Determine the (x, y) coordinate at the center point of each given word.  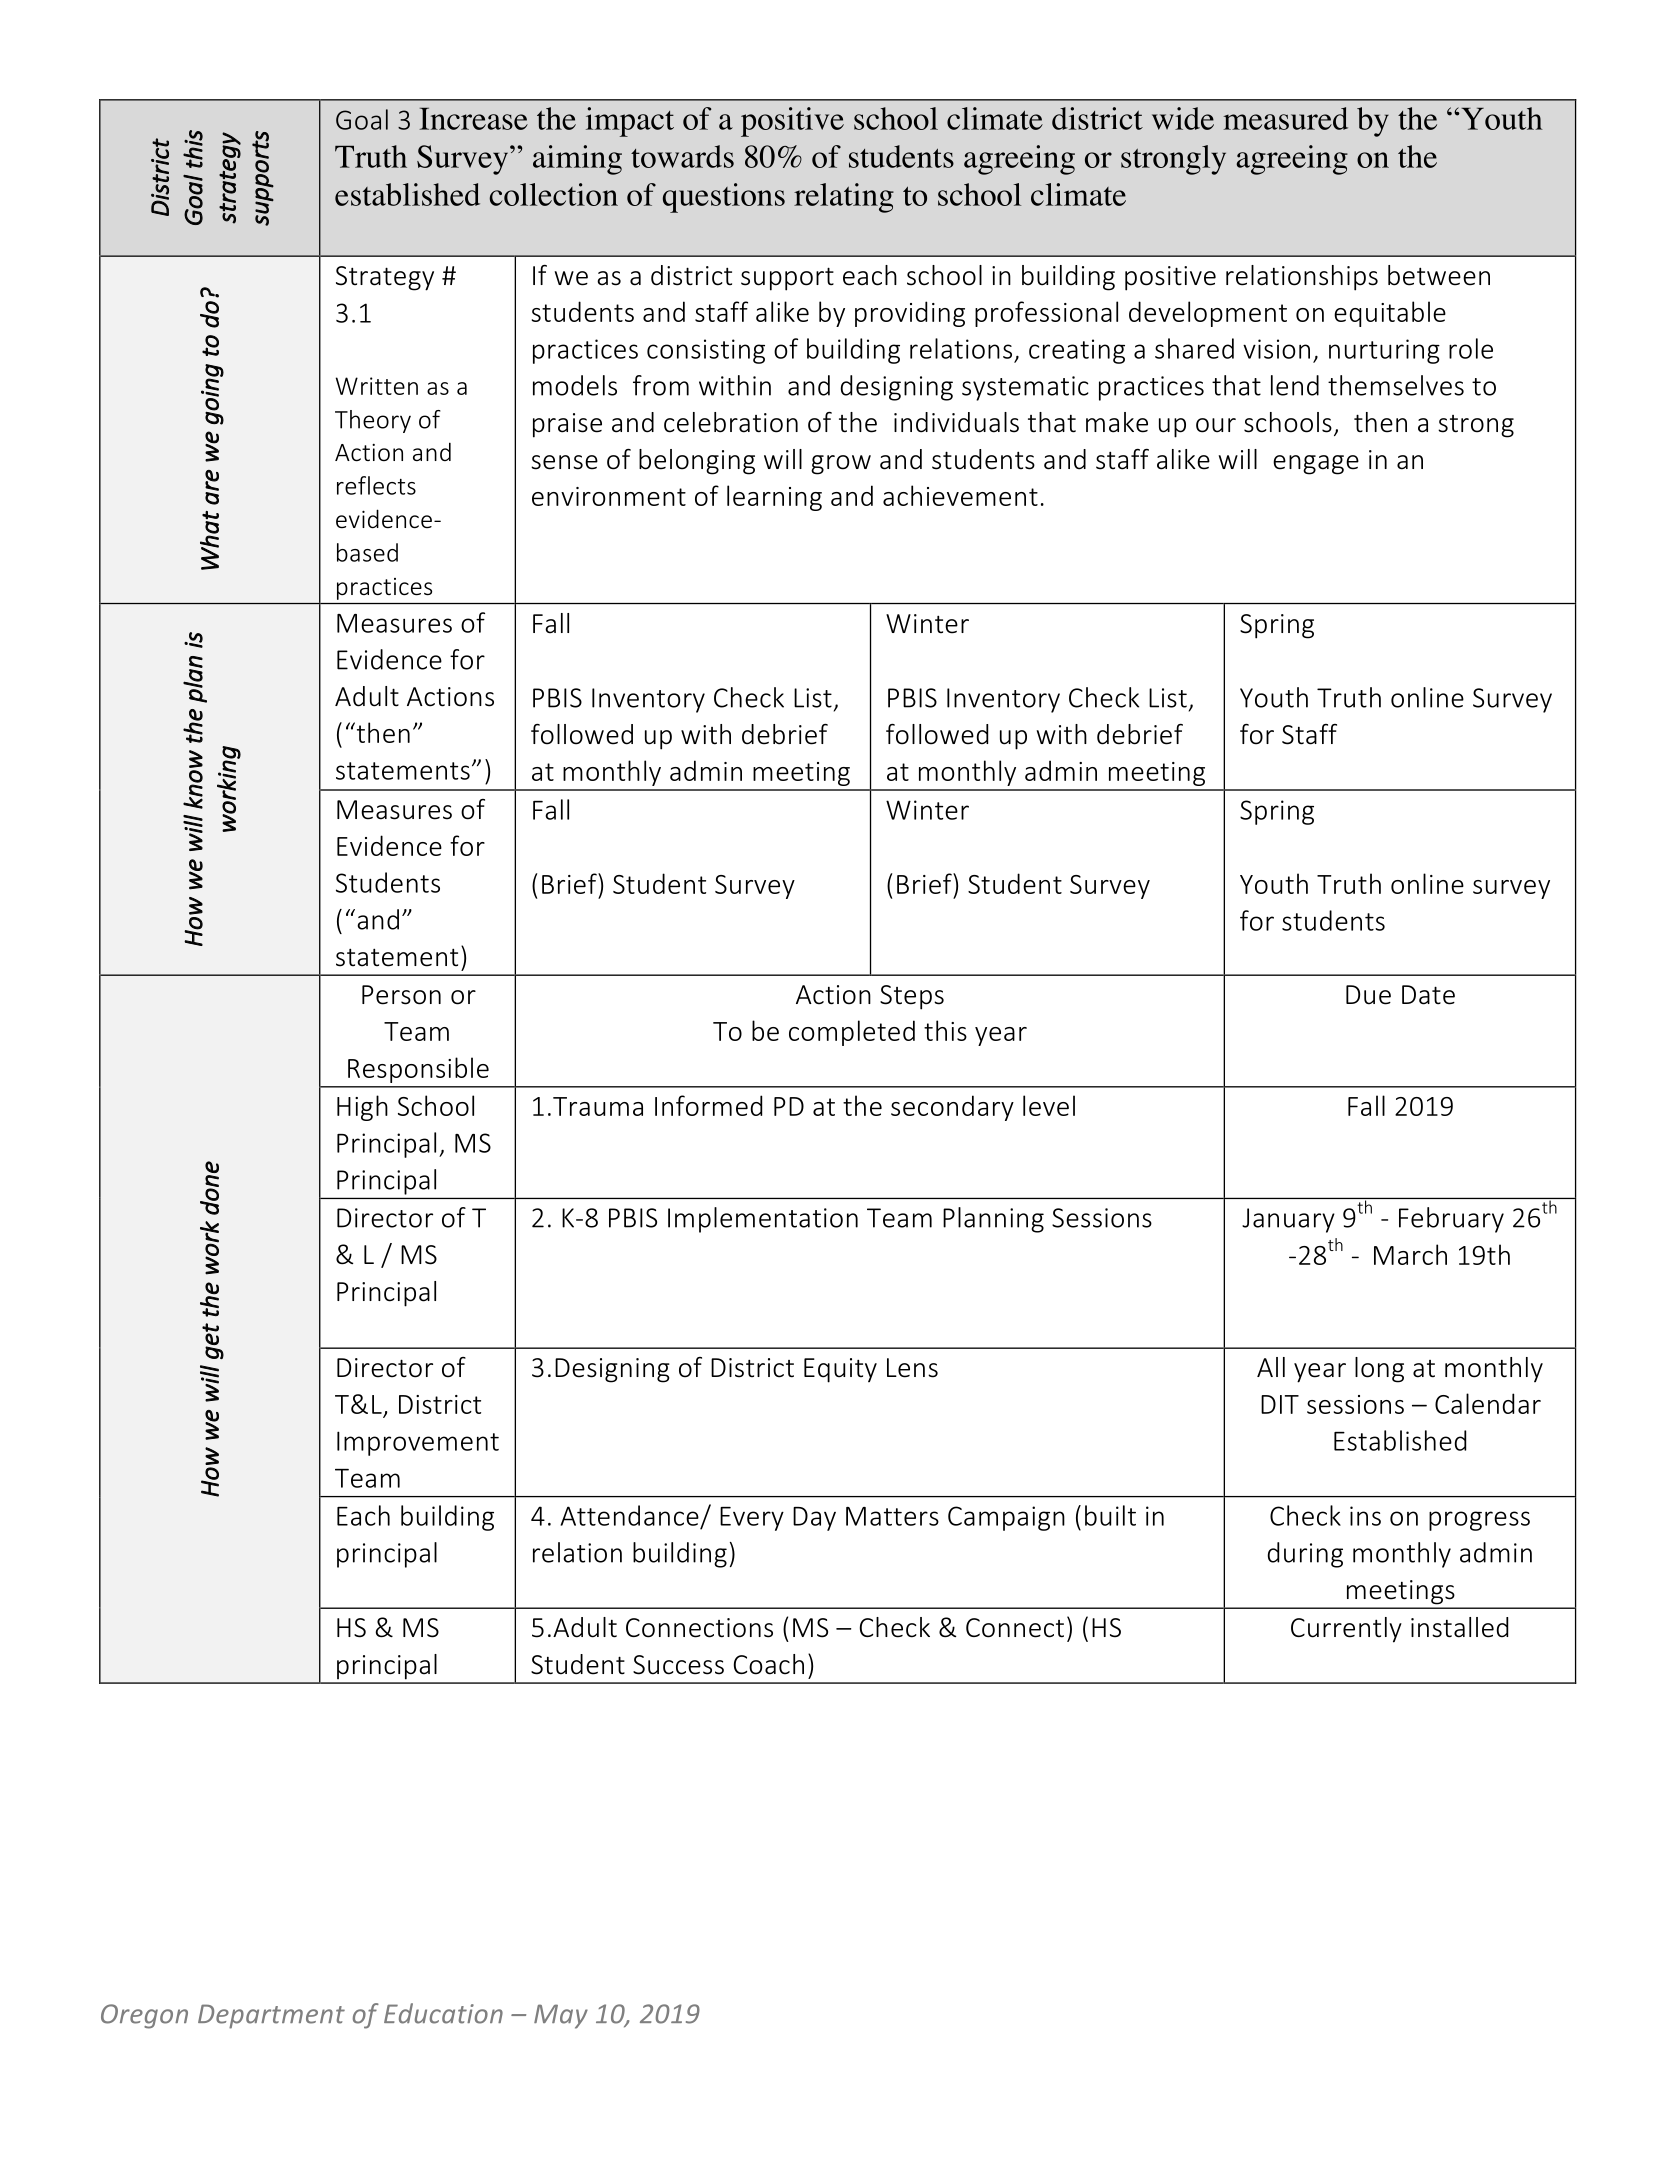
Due (1368, 995)
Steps (912, 997)
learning (774, 498)
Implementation (763, 1220)
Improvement (418, 1443)
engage (1316, 465)
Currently (1346, 1630)
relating (844, 198)
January (1288, 1220)
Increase (473, 119)
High (362, 1108)
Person (401, 995)
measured (1285, 118)
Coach (769, 1664)
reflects (376, 485)
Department (271, 2016)
